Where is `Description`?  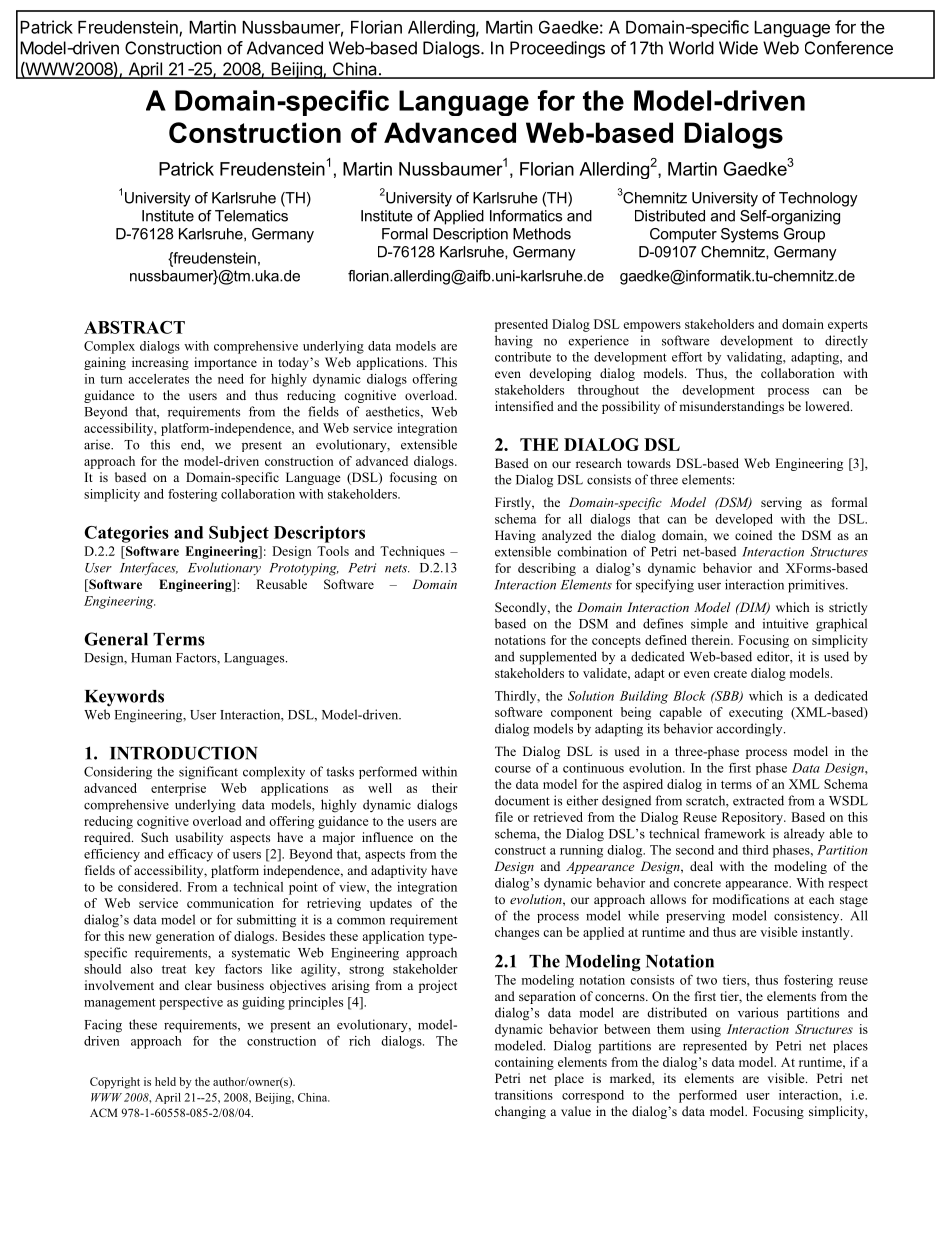 Description is located at coordinates (470, 235).
